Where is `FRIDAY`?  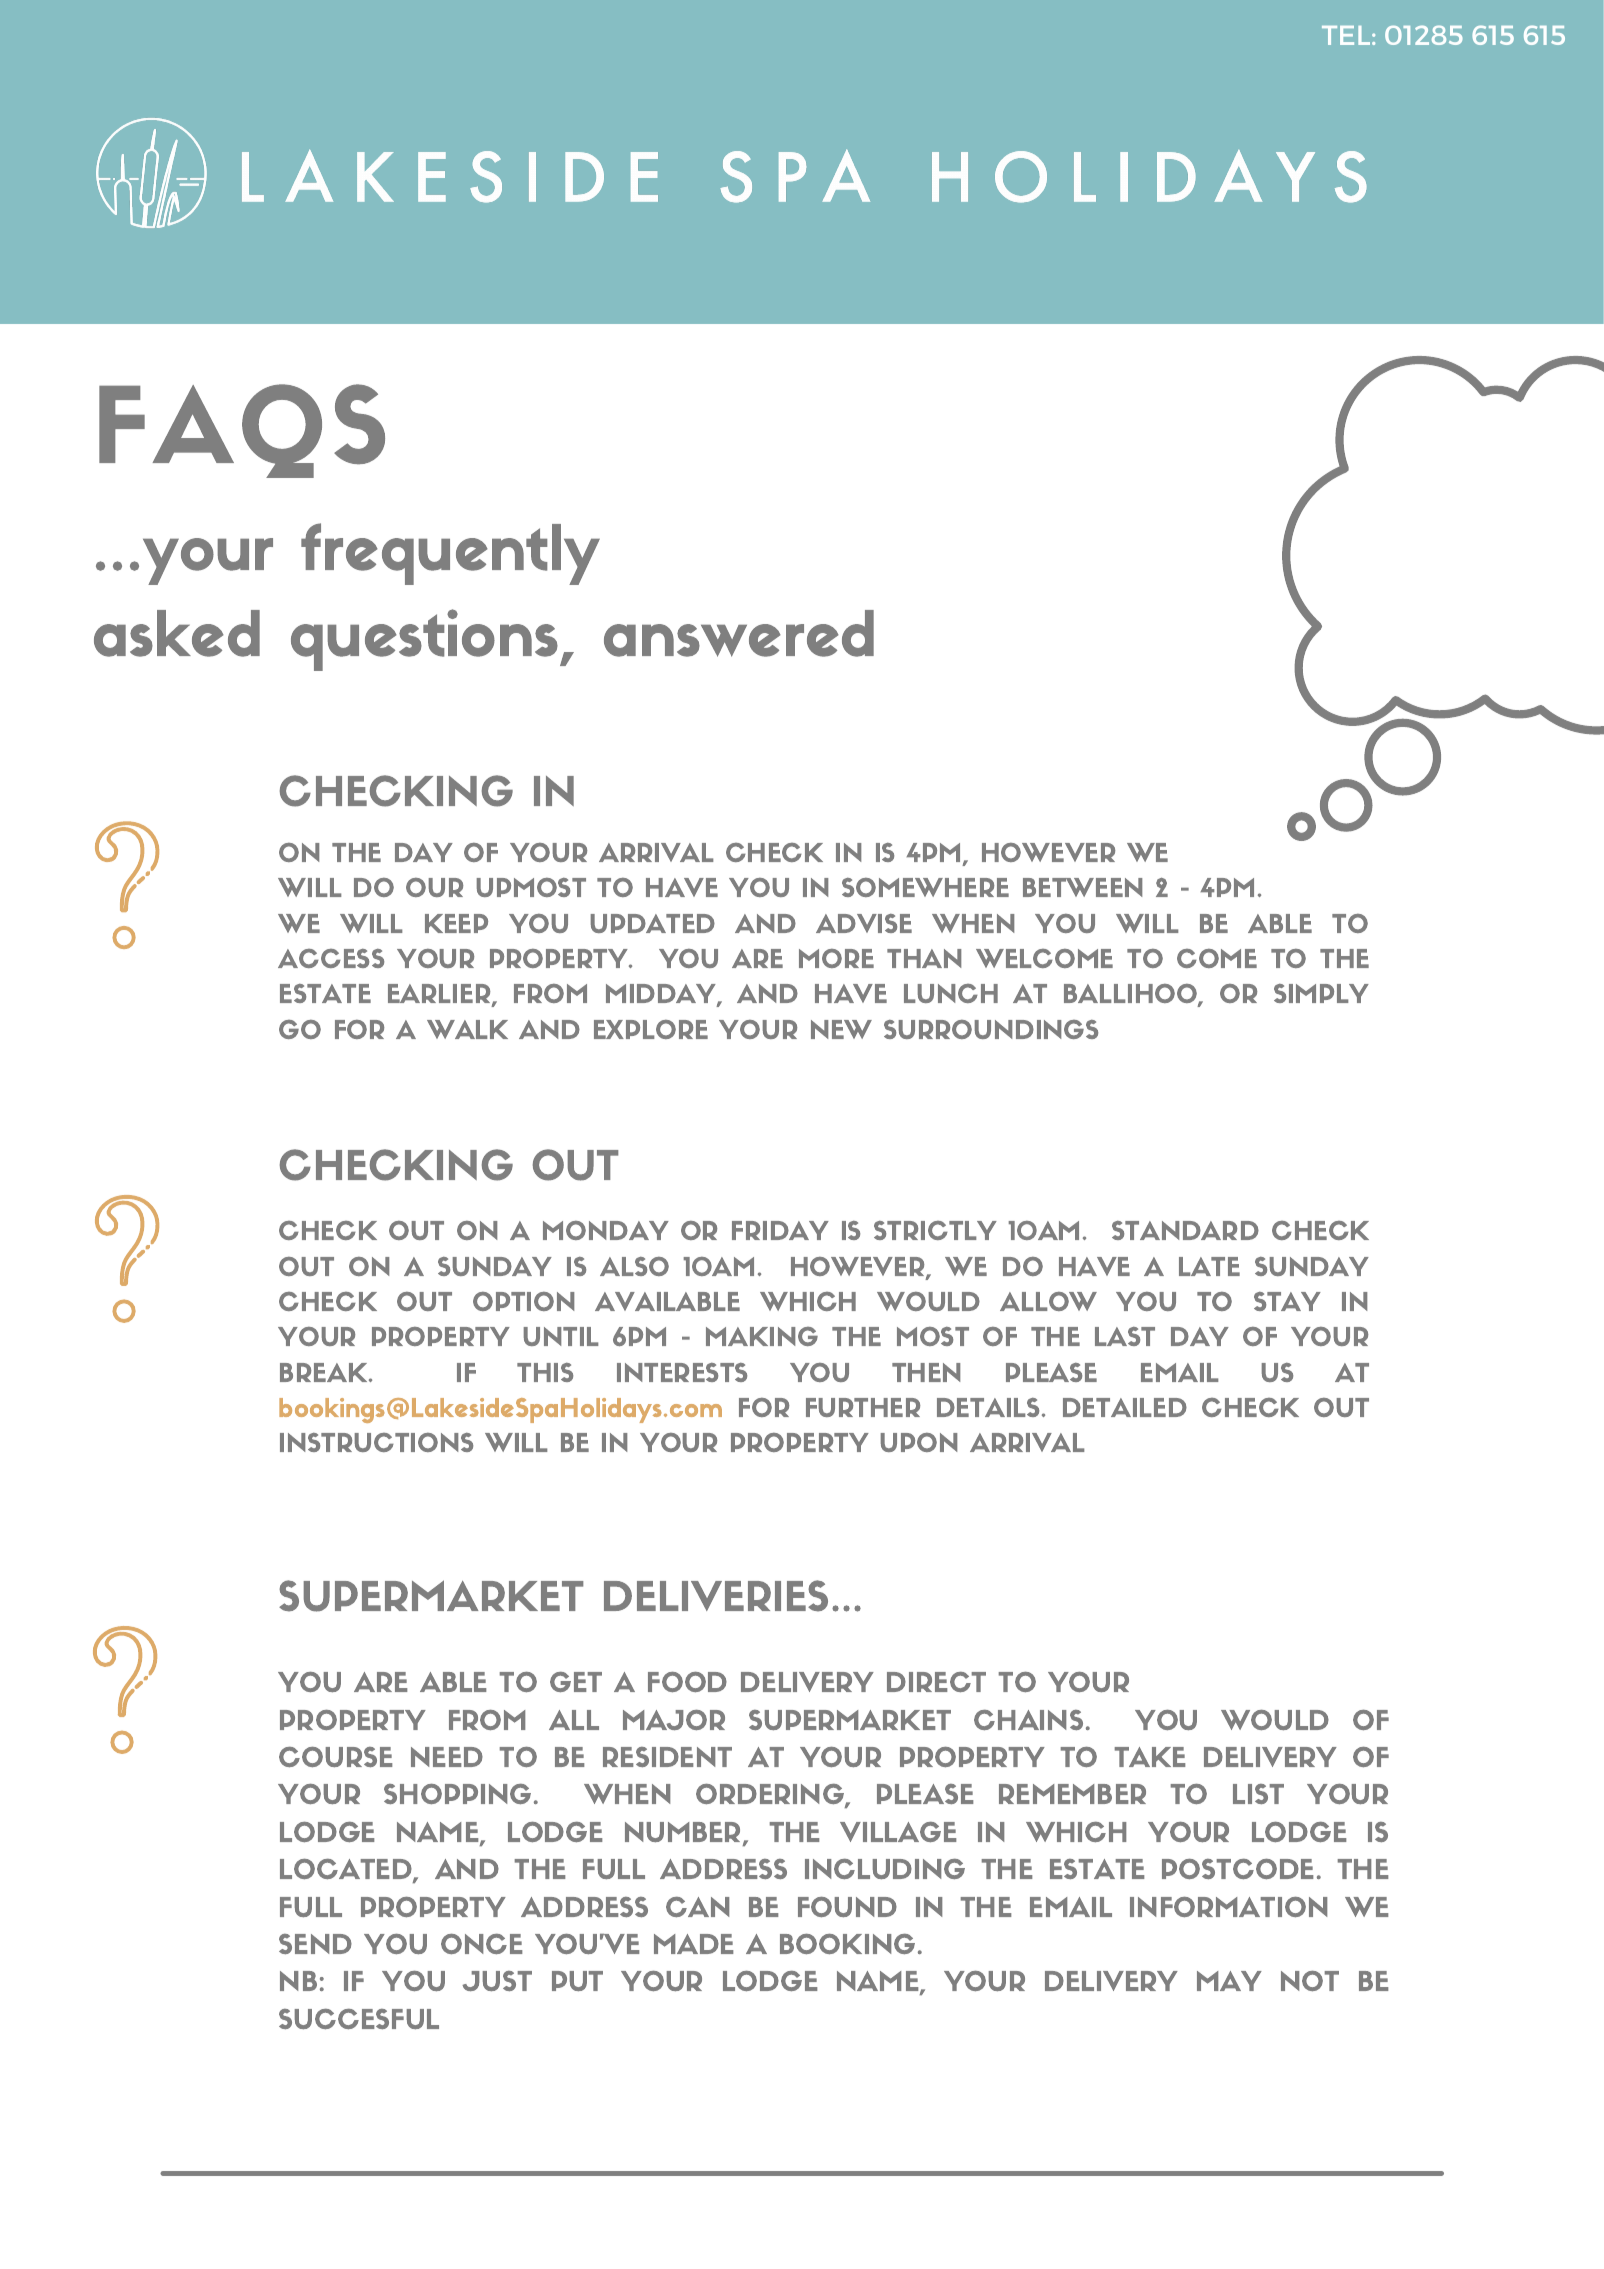 FRIDAY is located at coordinates (780, 1230).
